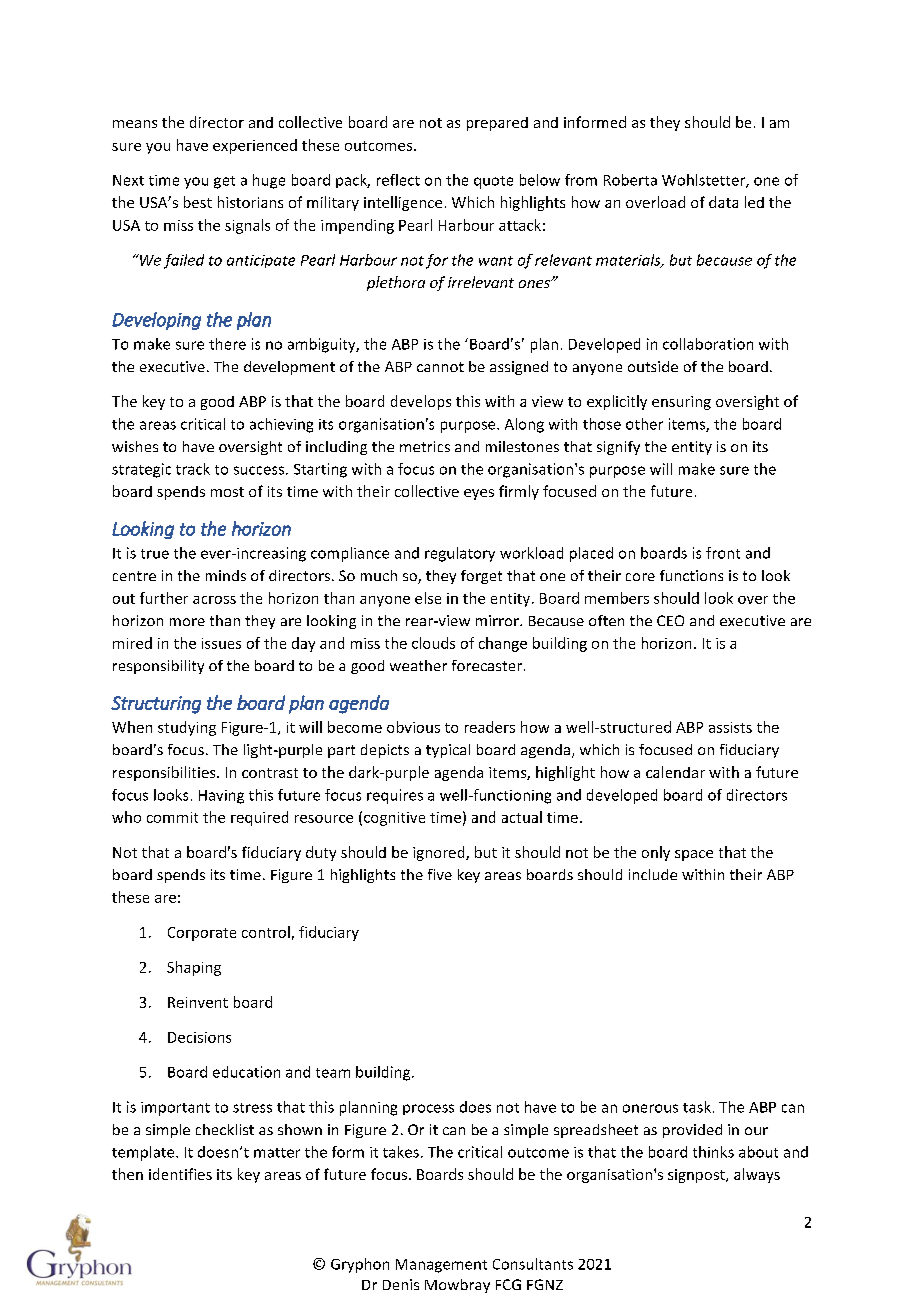 This screenshot has height=1308, width=924. I want to click on signpost, so click(697, 1176).
